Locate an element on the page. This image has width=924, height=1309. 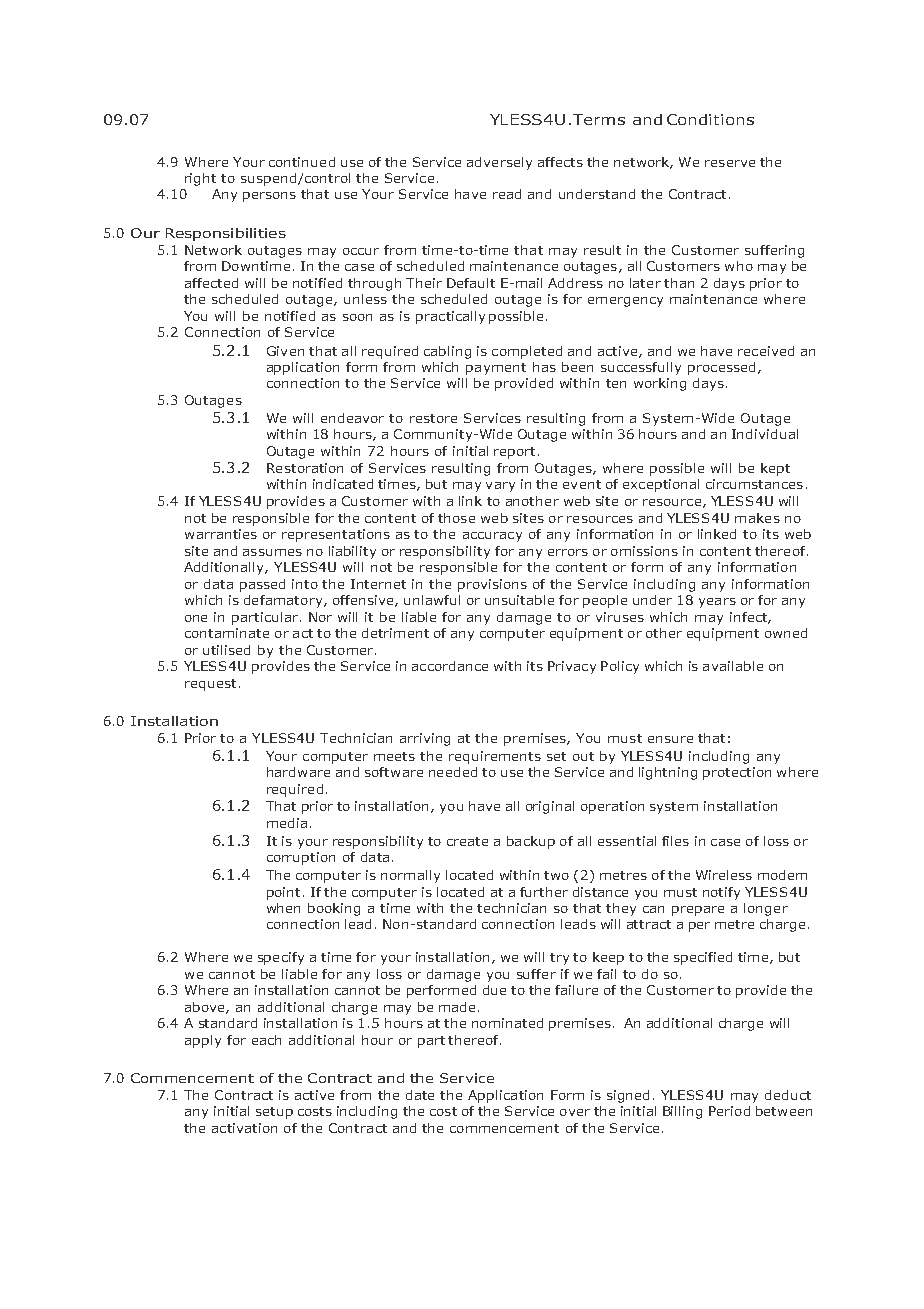
Wireless is located at coordinates (724, 875).
